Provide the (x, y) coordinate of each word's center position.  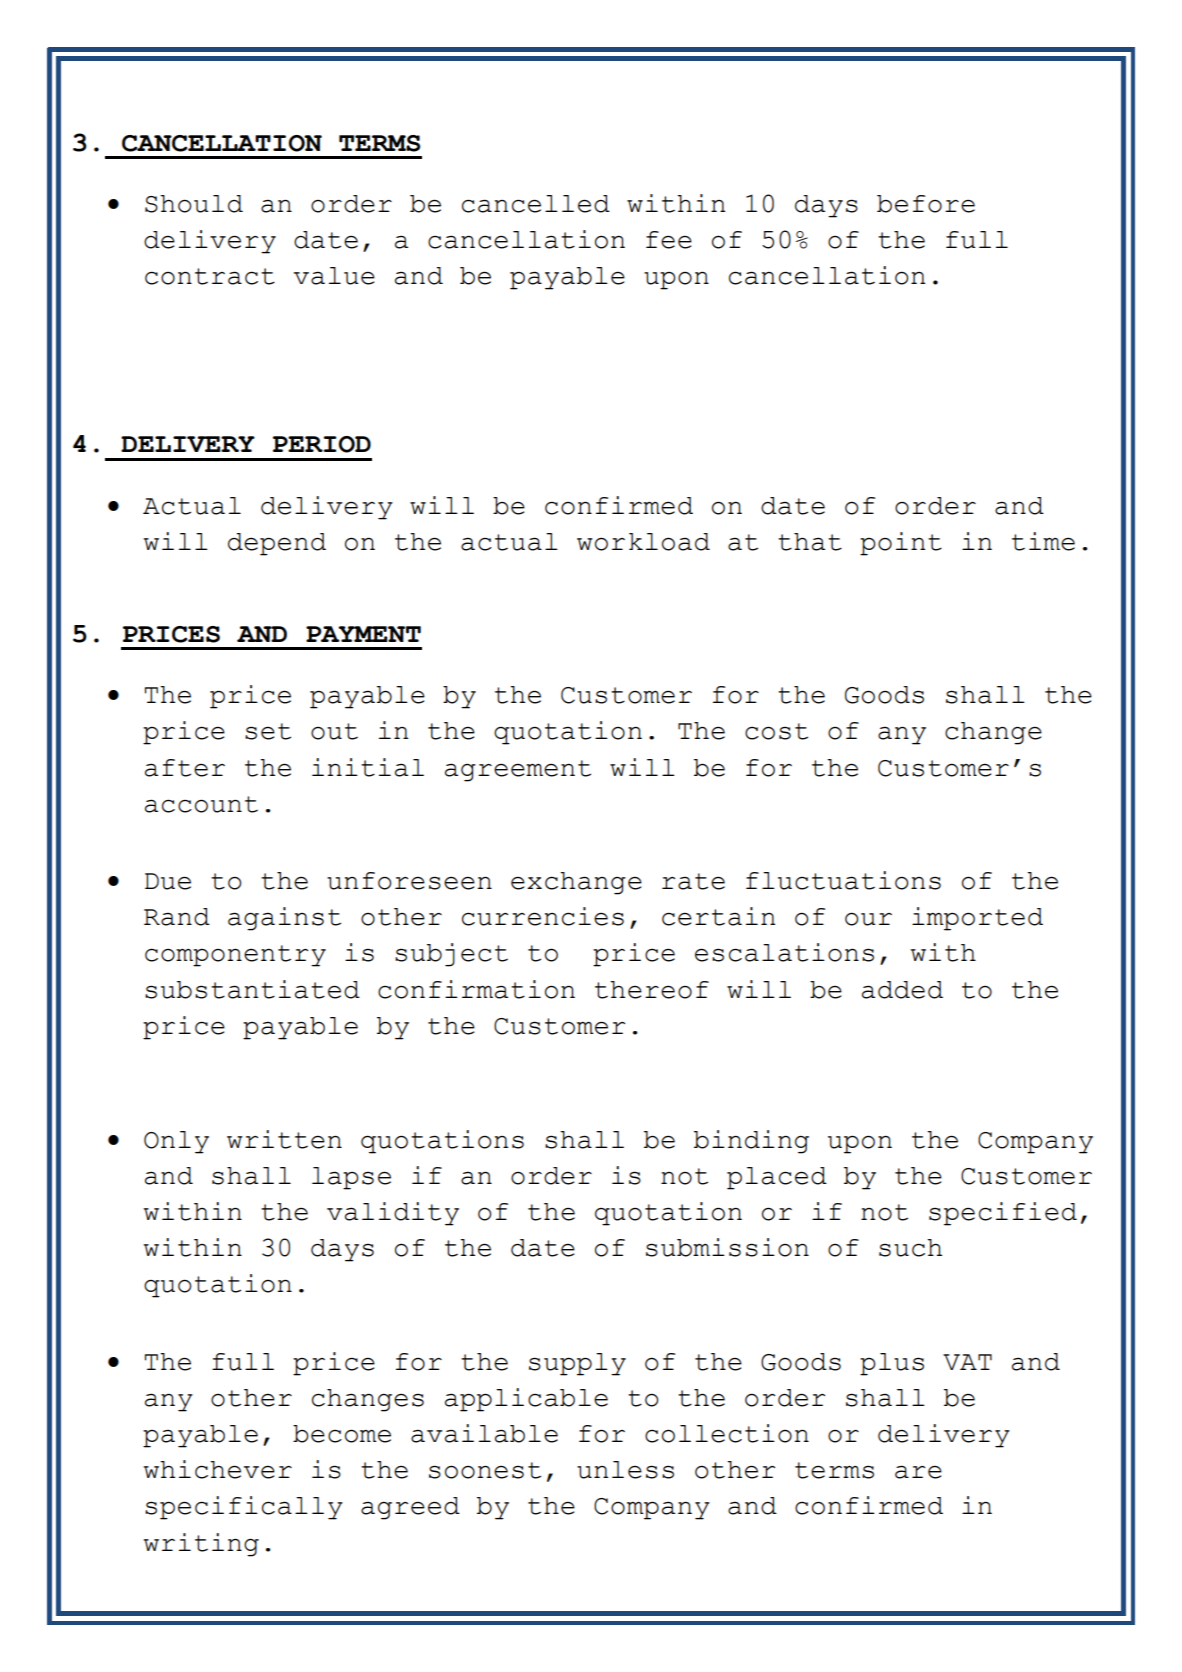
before (926, 204)
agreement (518, 771)
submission (727, 1247)
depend (277, 544)
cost (776, 731)
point (901, 544)
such (910, 1248)
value (334, 276)
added (902, 990)
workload (643, 542)
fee (669, 240)
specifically (244, 1508)
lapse (351, 1178)
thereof (652, 990)
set (268, 731)
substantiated (252, 989)
